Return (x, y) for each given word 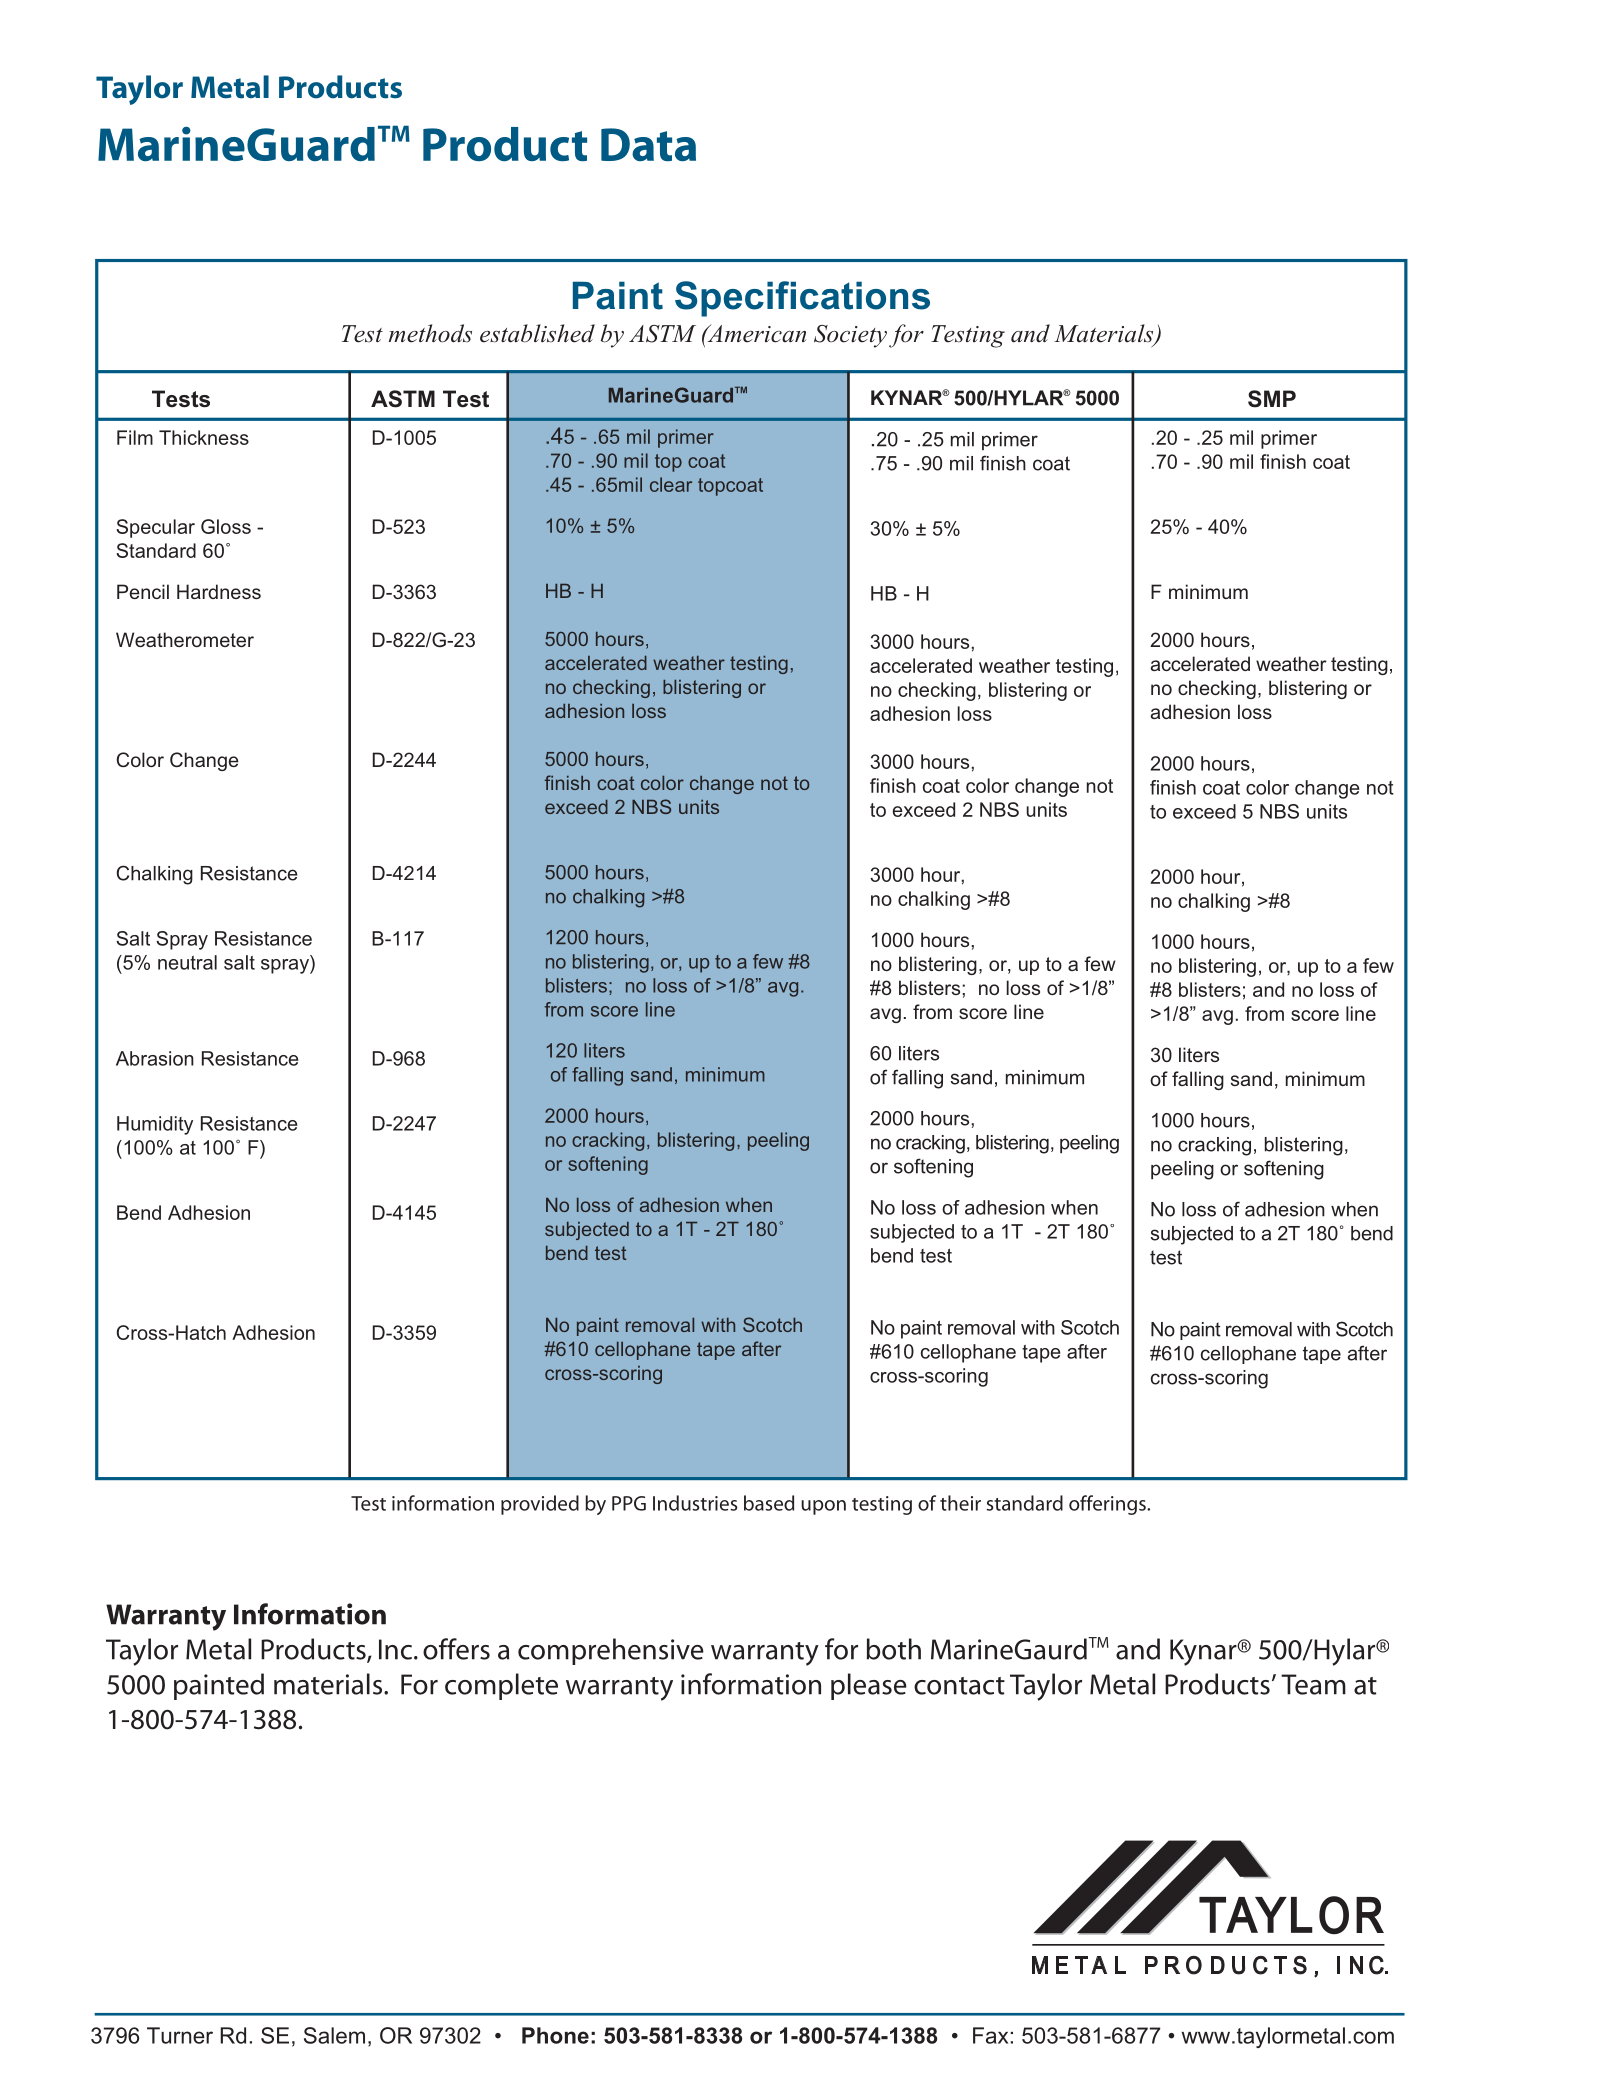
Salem (334, 2035)
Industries (695, 1503)
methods (430, 333)
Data (648, 144)
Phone (555, 2035)
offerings (1108, 1505)
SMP (1272, 399)
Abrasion (155, 1058)
